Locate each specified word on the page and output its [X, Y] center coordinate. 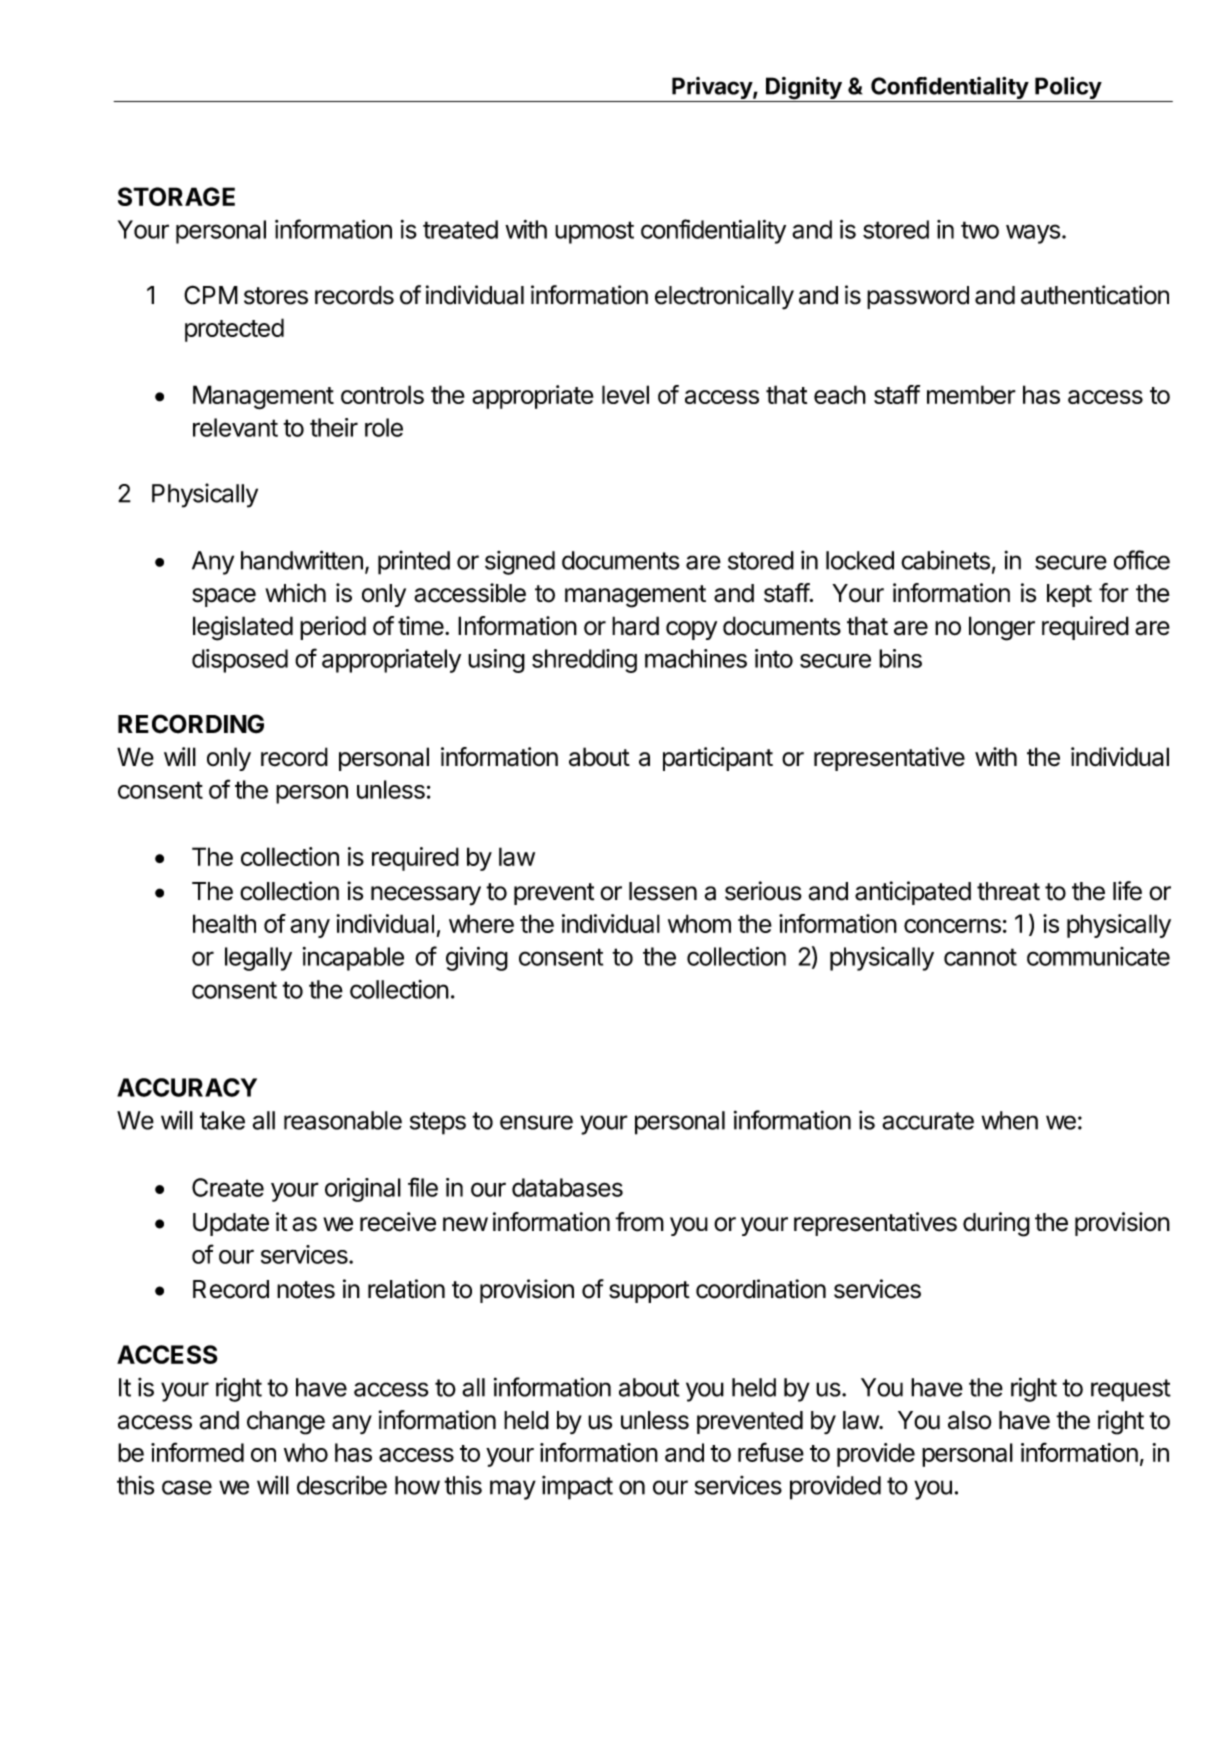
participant [718, 759]
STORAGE [176, 196]
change [286, 1423]
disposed [240, 661]
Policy [1068, 89]
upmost [594, 232]
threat [1008, 891]
